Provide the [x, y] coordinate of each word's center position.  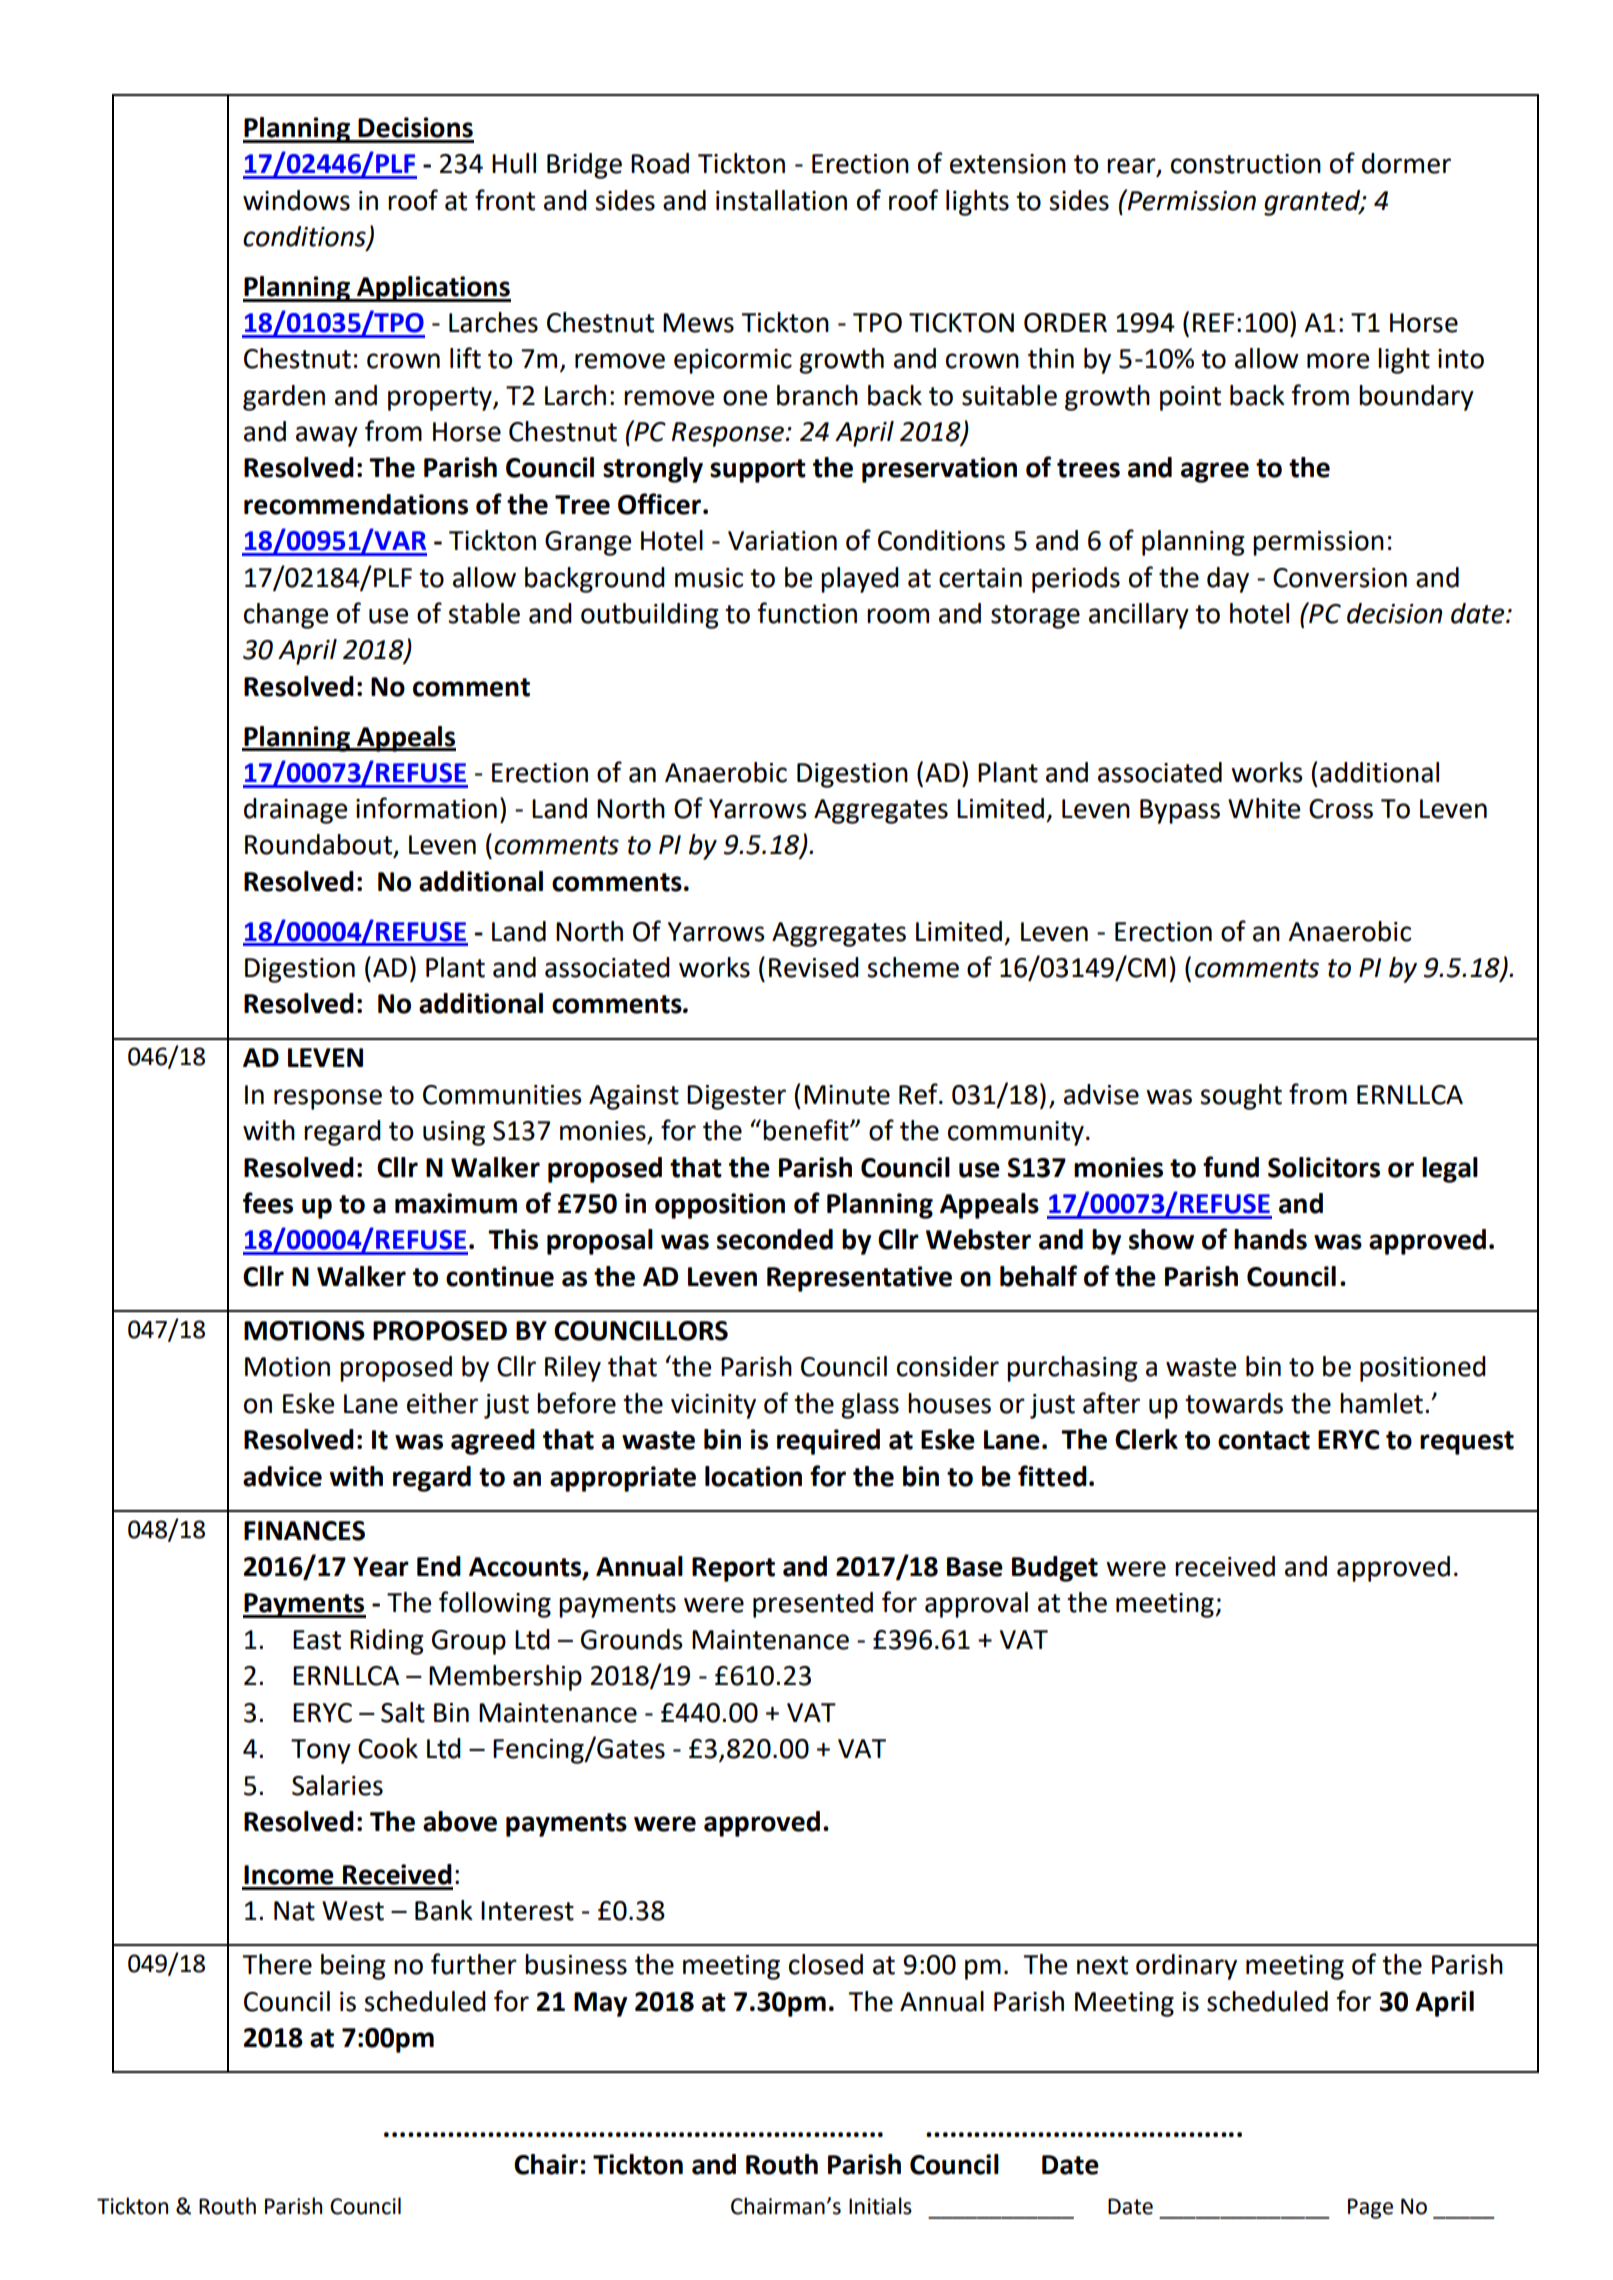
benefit [807, 1130]
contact [1264, 1440]
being [353, 1967]
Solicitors [1324, 1167]
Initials [880, 2206]
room [898, 616]
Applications [433, 289]
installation [781, 200]
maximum [456, 1203]
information [426, 808]
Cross [1341, 809]
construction [1246, 164]
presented [813, 1605]
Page [1370, 2208]
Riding [387, 1642]
